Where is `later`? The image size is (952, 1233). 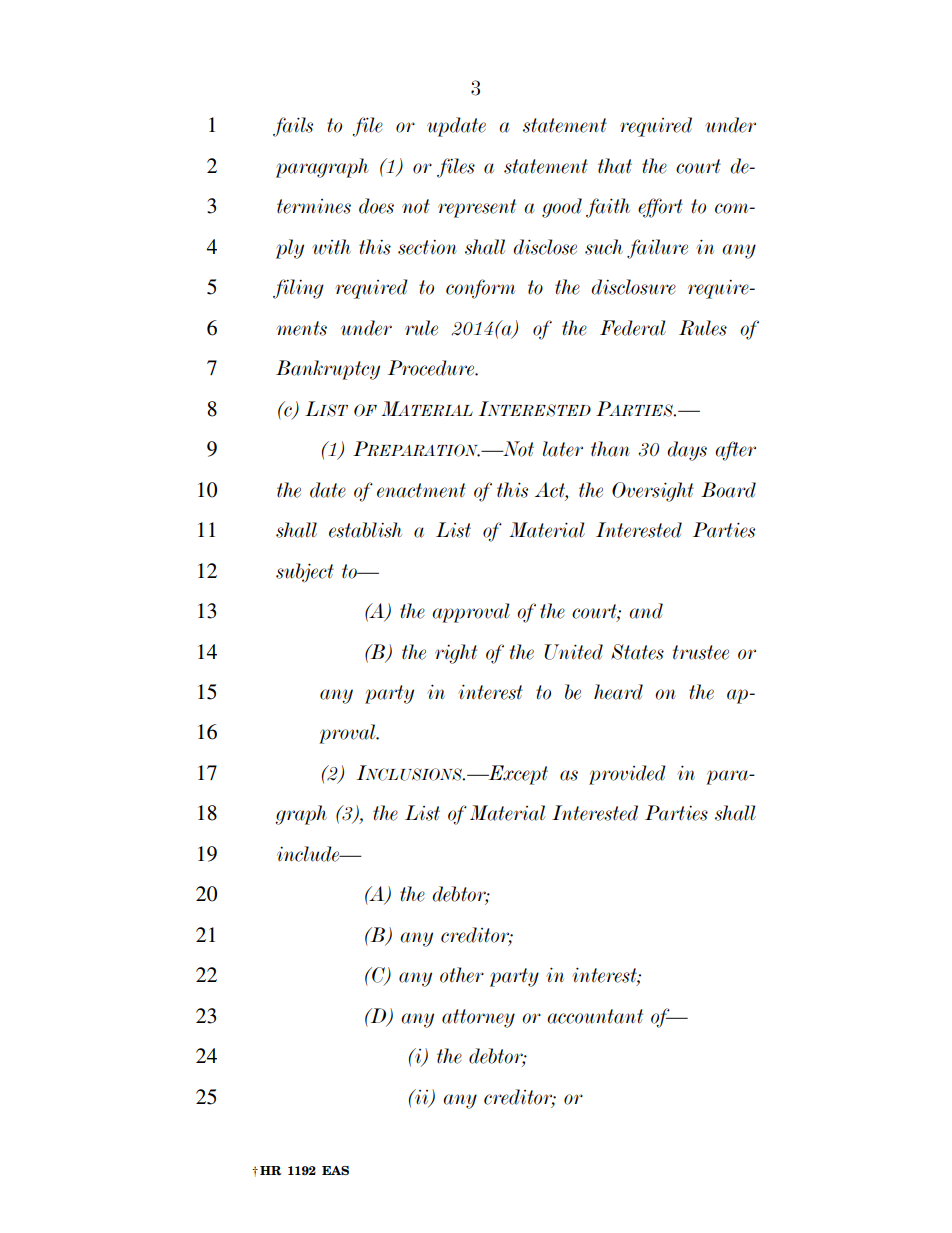 later is located at coordinates (563, 449).
